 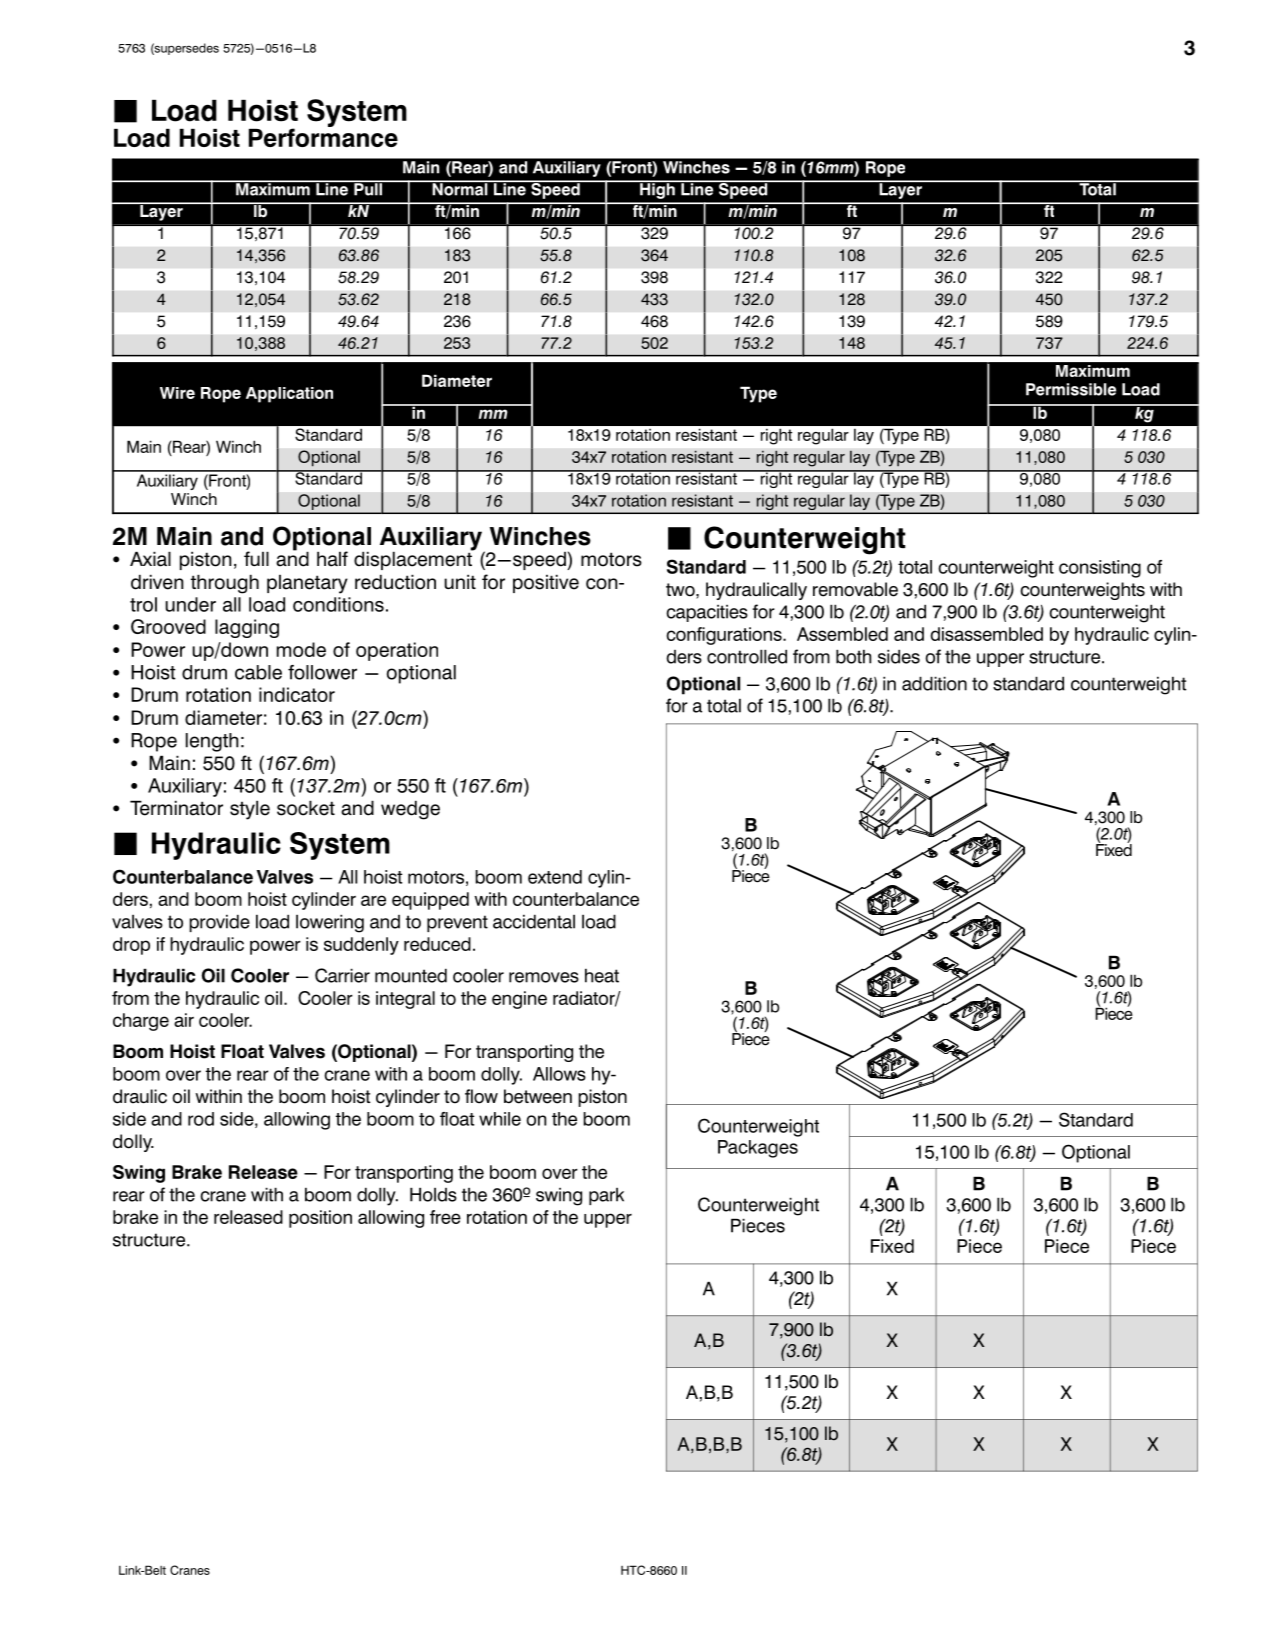 I want to click on addition, so click(x=934, y=683).
